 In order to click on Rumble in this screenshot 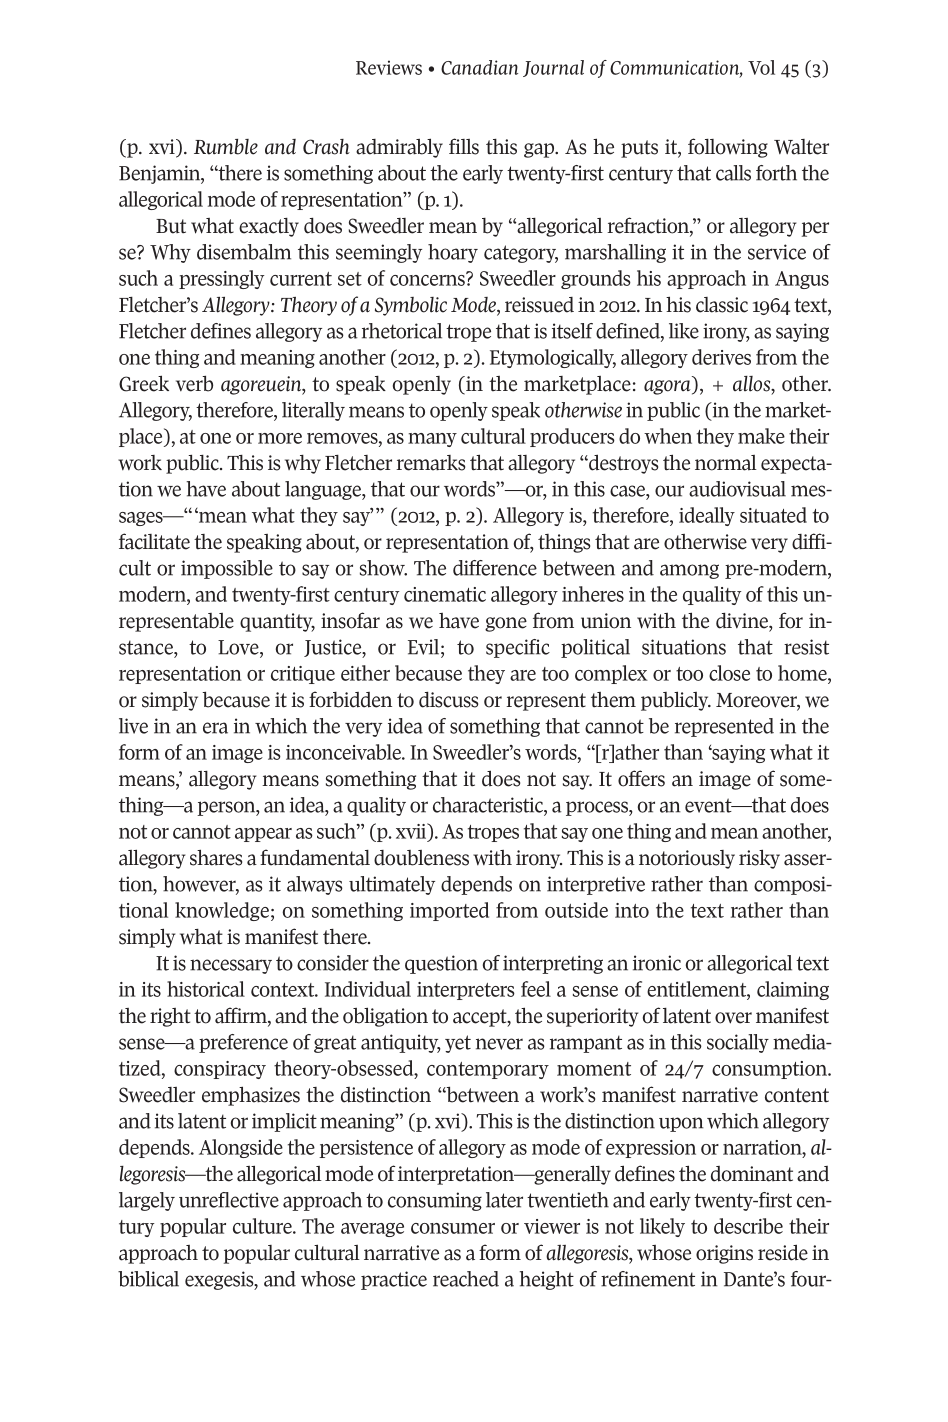, I will do `click(226, 147)`.
